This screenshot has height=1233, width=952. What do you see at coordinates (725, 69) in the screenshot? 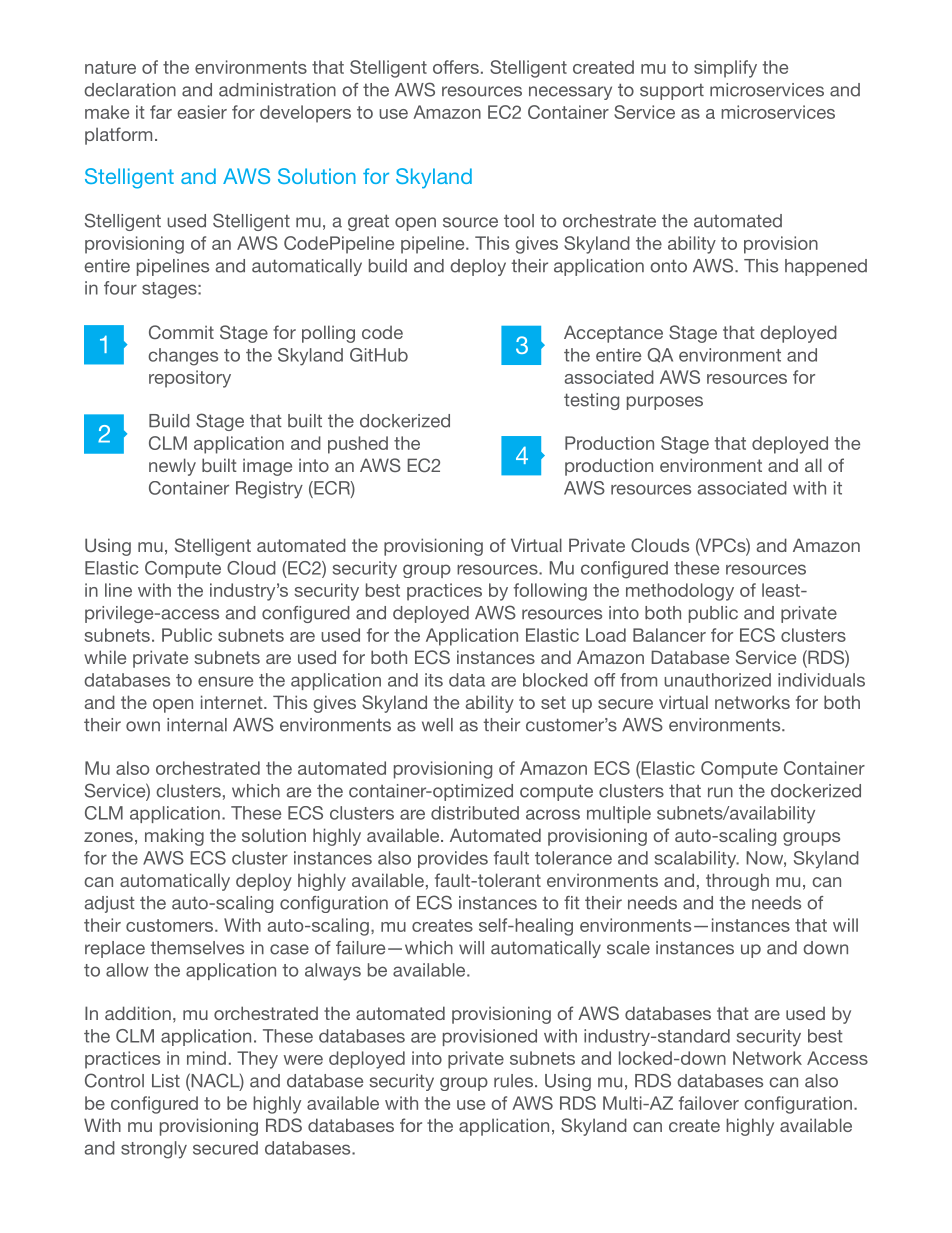
I see `simplify` at bounding box center [725, 69].
